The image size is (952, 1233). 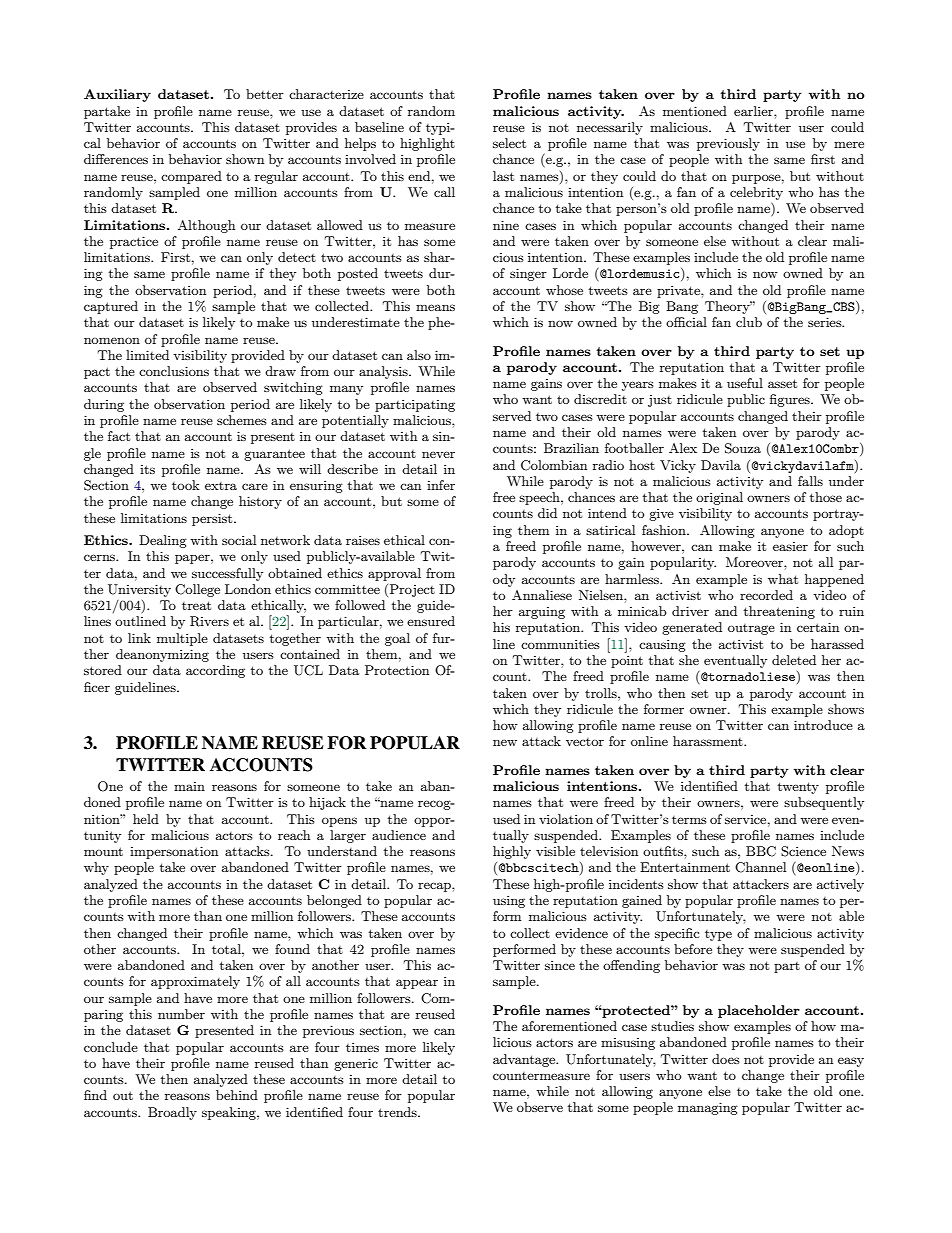 I want to click on original, so click(x=719, y=498).
